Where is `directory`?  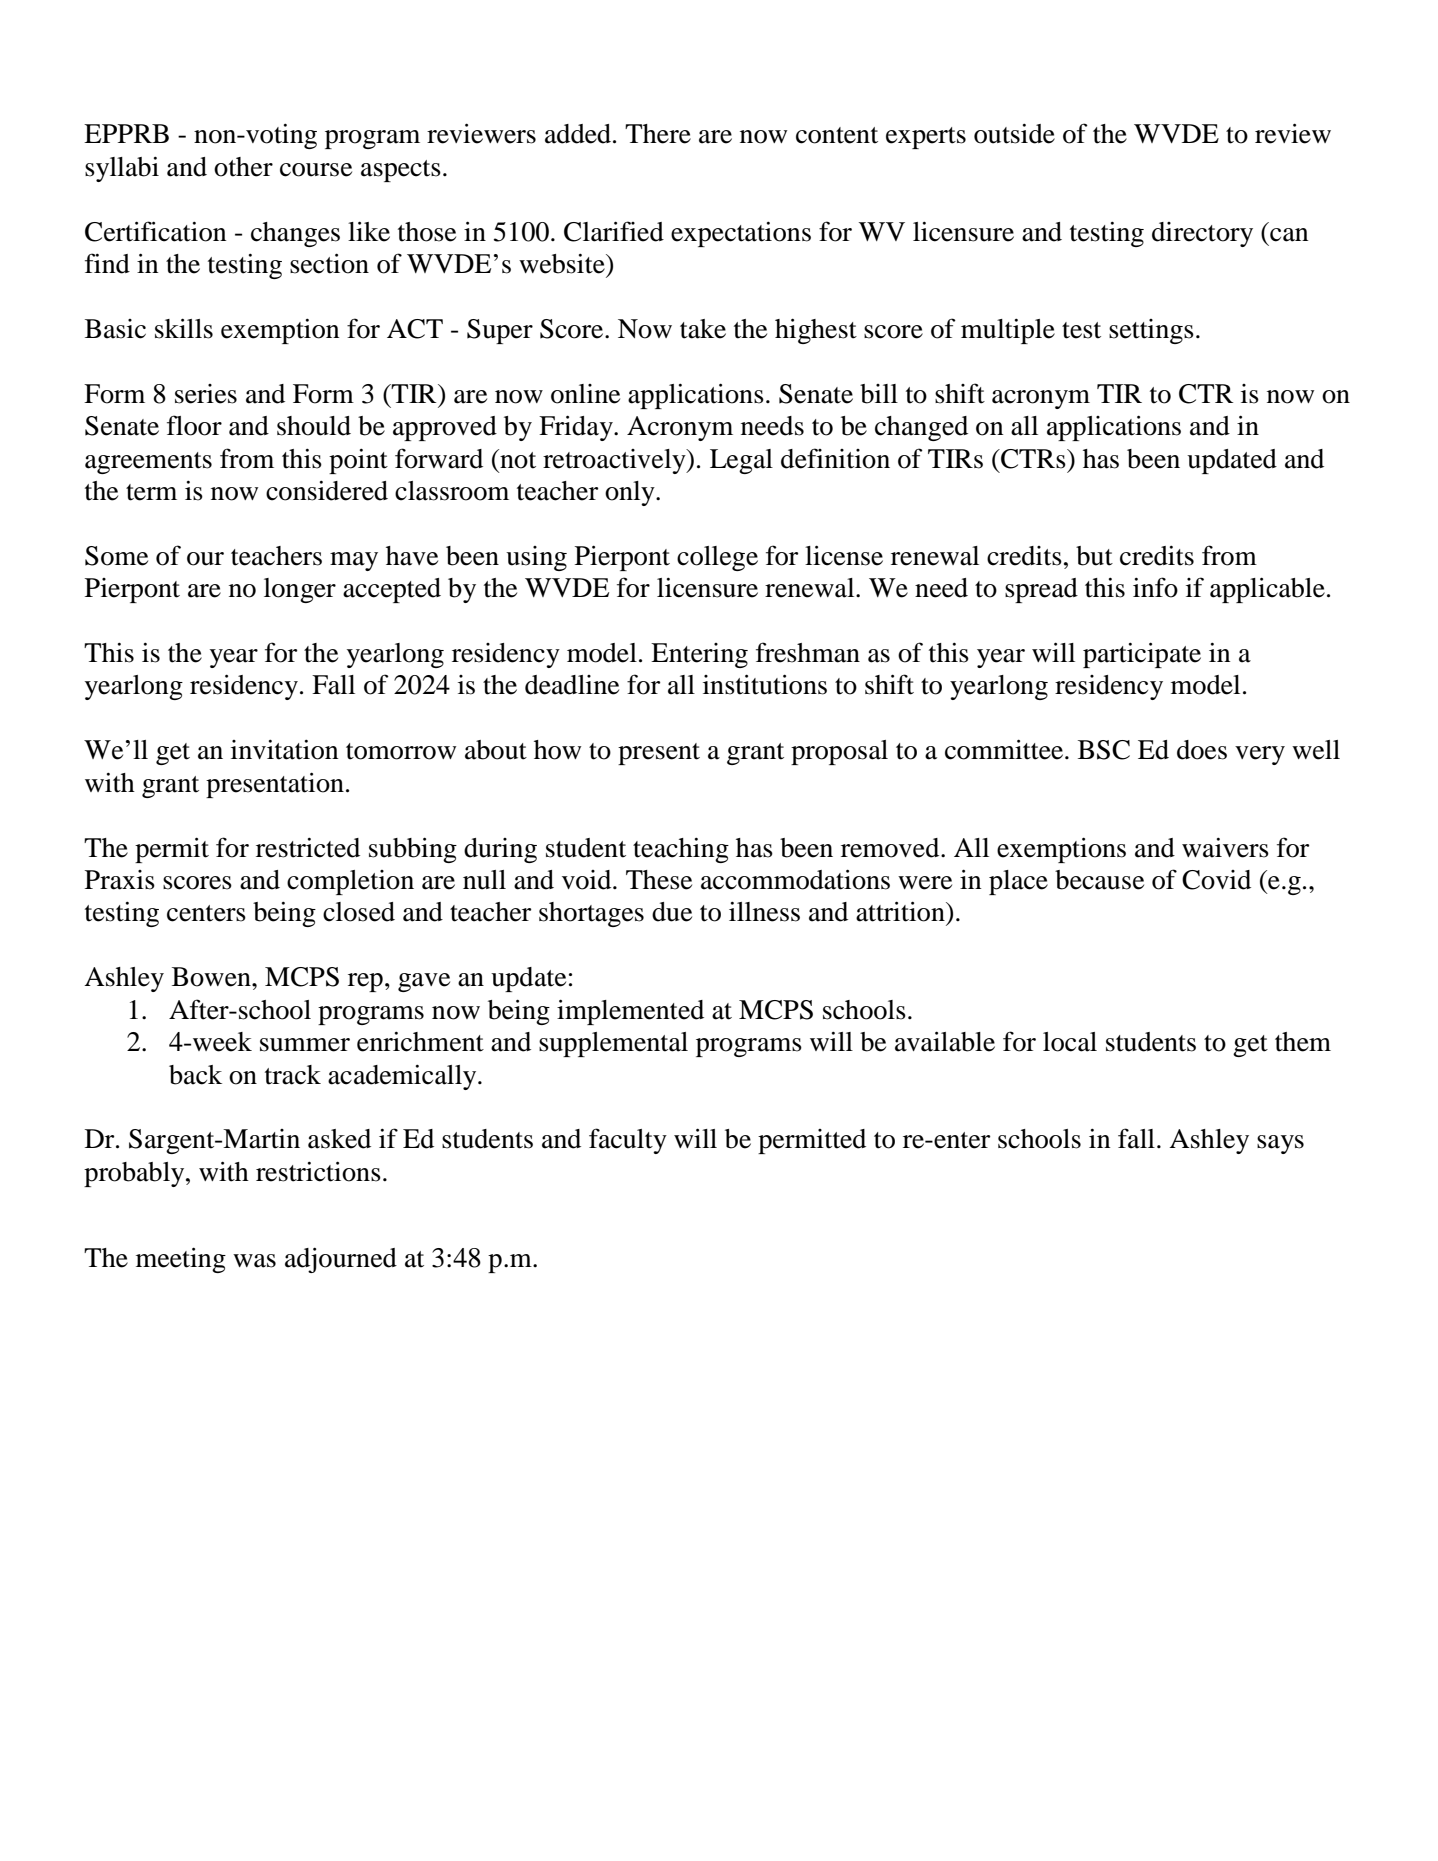 directory is located at coordinates (1202, 234).
